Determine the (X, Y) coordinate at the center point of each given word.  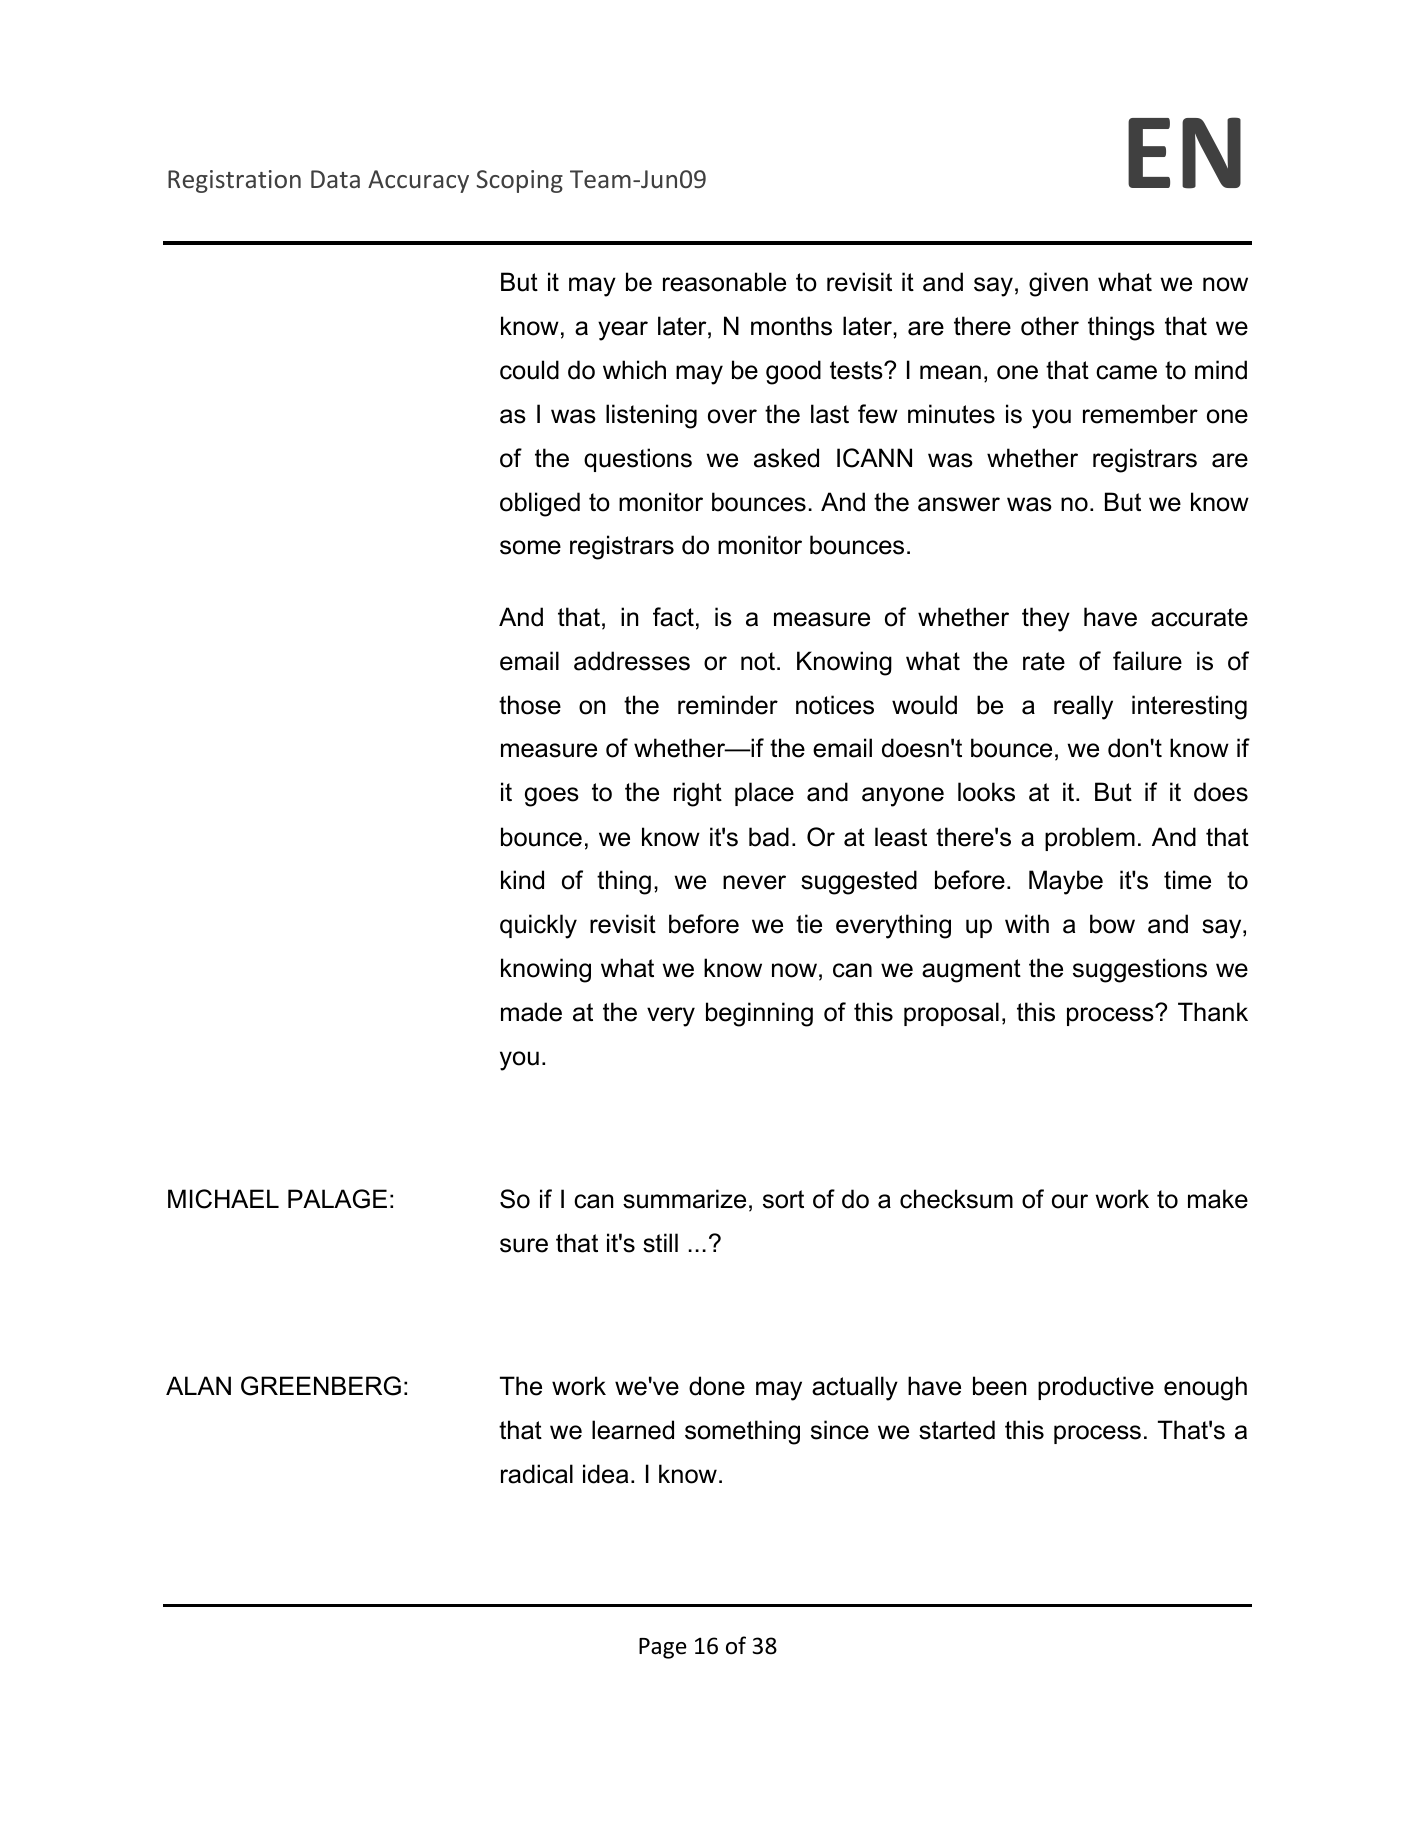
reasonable (724, 282)
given (1058, 284)
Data (335, 179)
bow (1112, 924)
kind (522, 880)
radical (537, 1474)
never (754, 882)
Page (663, 1648)
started (957, 1430)
